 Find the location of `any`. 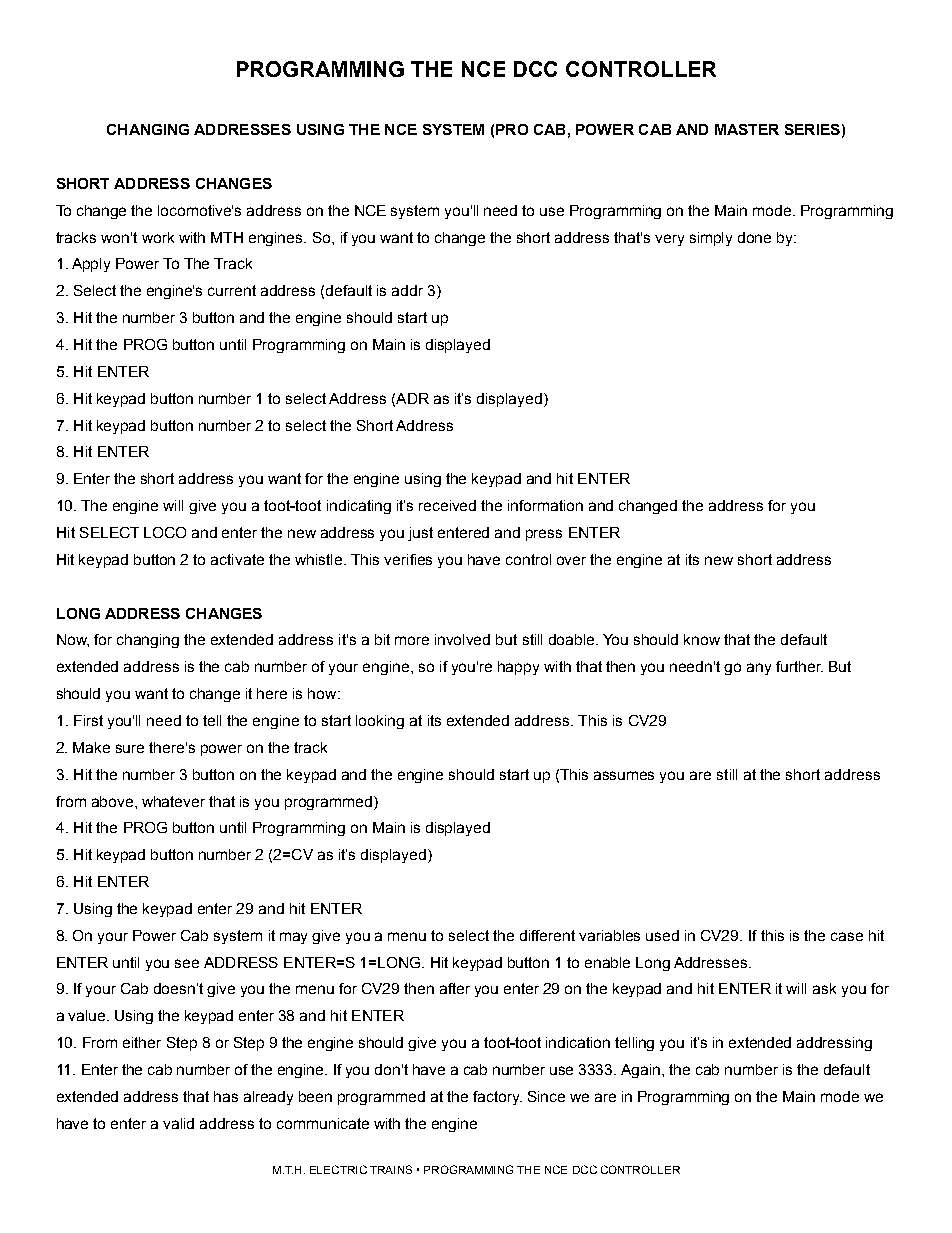

any is located at coordinates (759, 669).
